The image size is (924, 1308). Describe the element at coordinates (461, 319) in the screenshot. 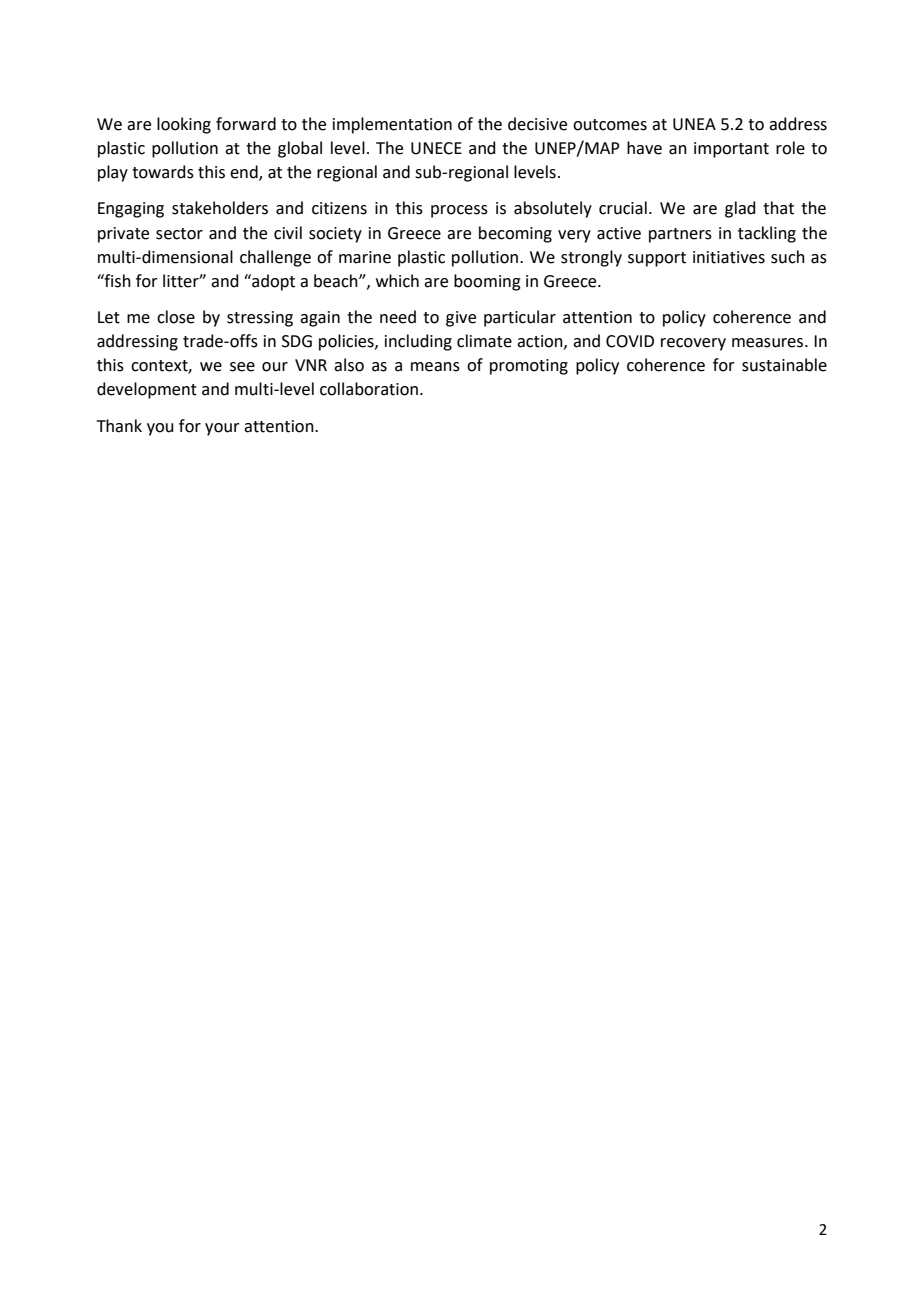

I see `give` at that location.
